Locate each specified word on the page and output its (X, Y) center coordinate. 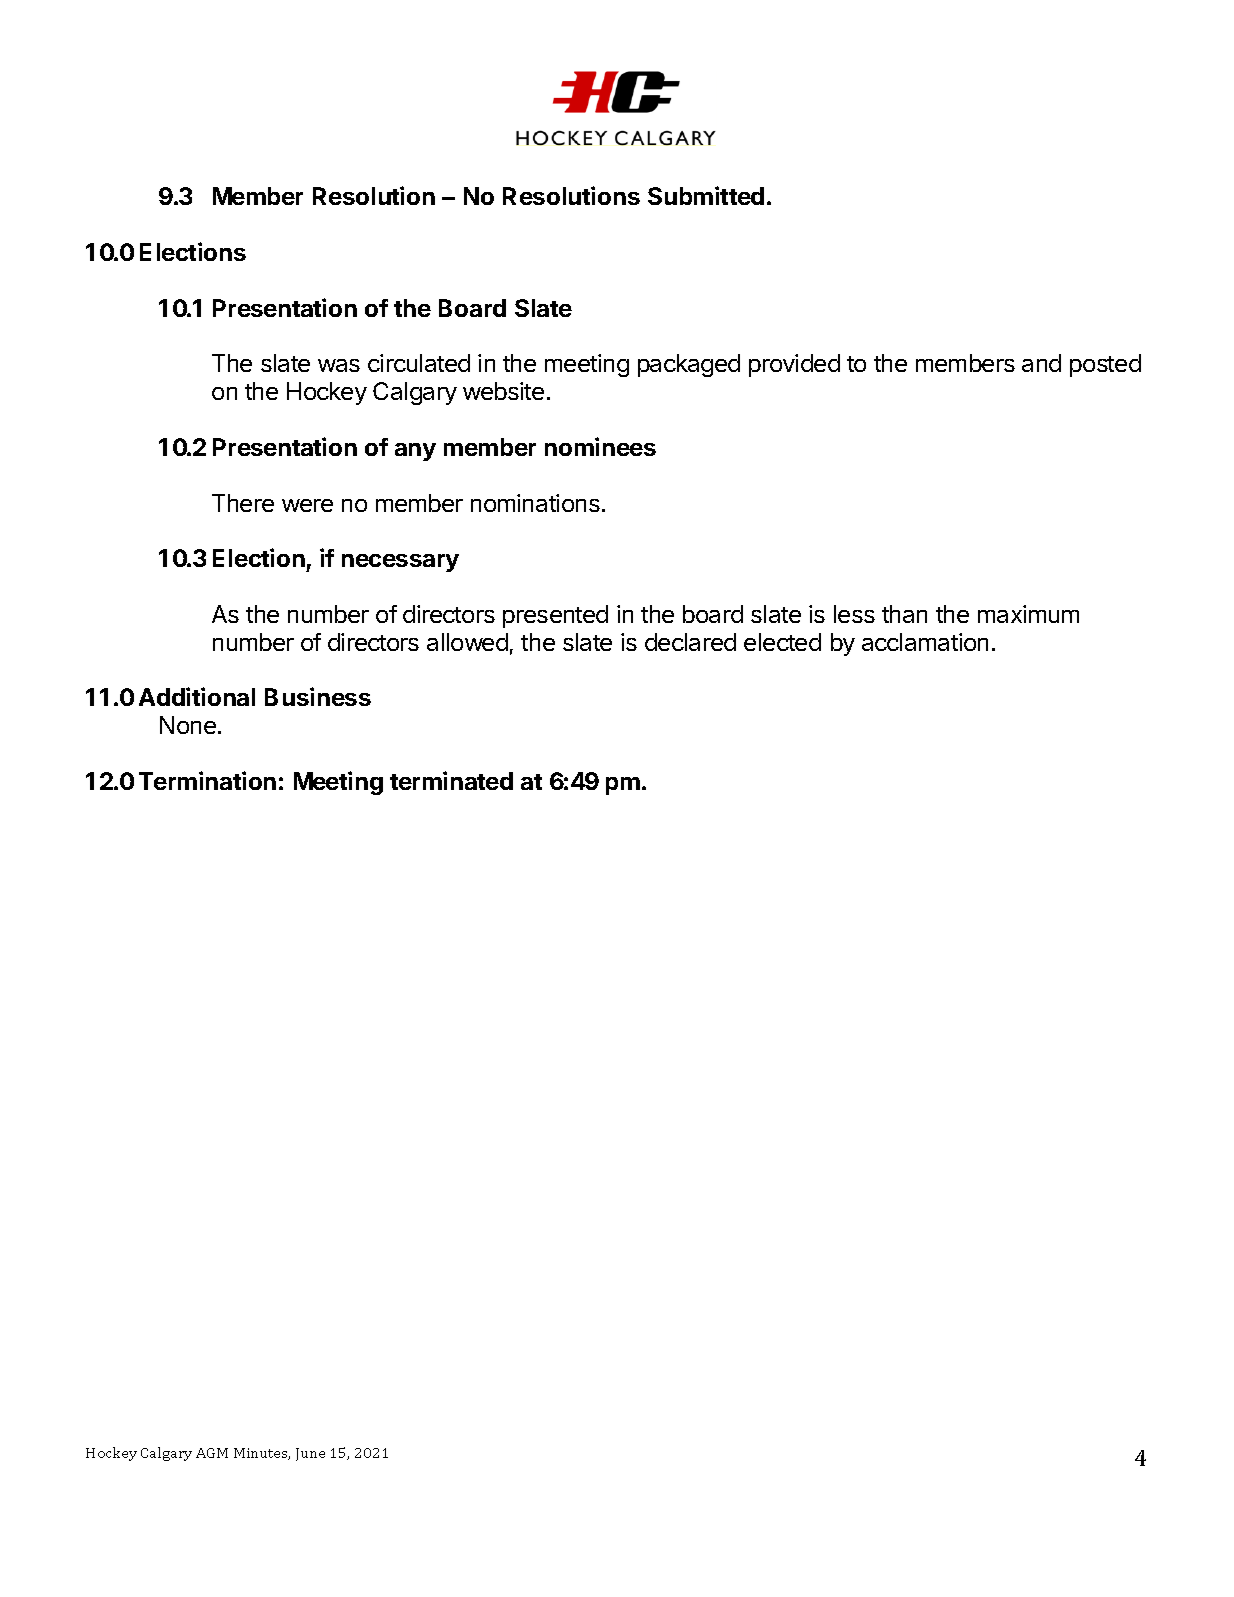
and (1041, 363)
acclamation (925, 642)
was (339, 365)
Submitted (706, 195)
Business (318, 696)
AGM (212, 1453)
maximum (1028, 614)
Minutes (262, 1454)
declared (690, 642)
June (310, 1454)
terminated (451, 780)
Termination (207, 780)
